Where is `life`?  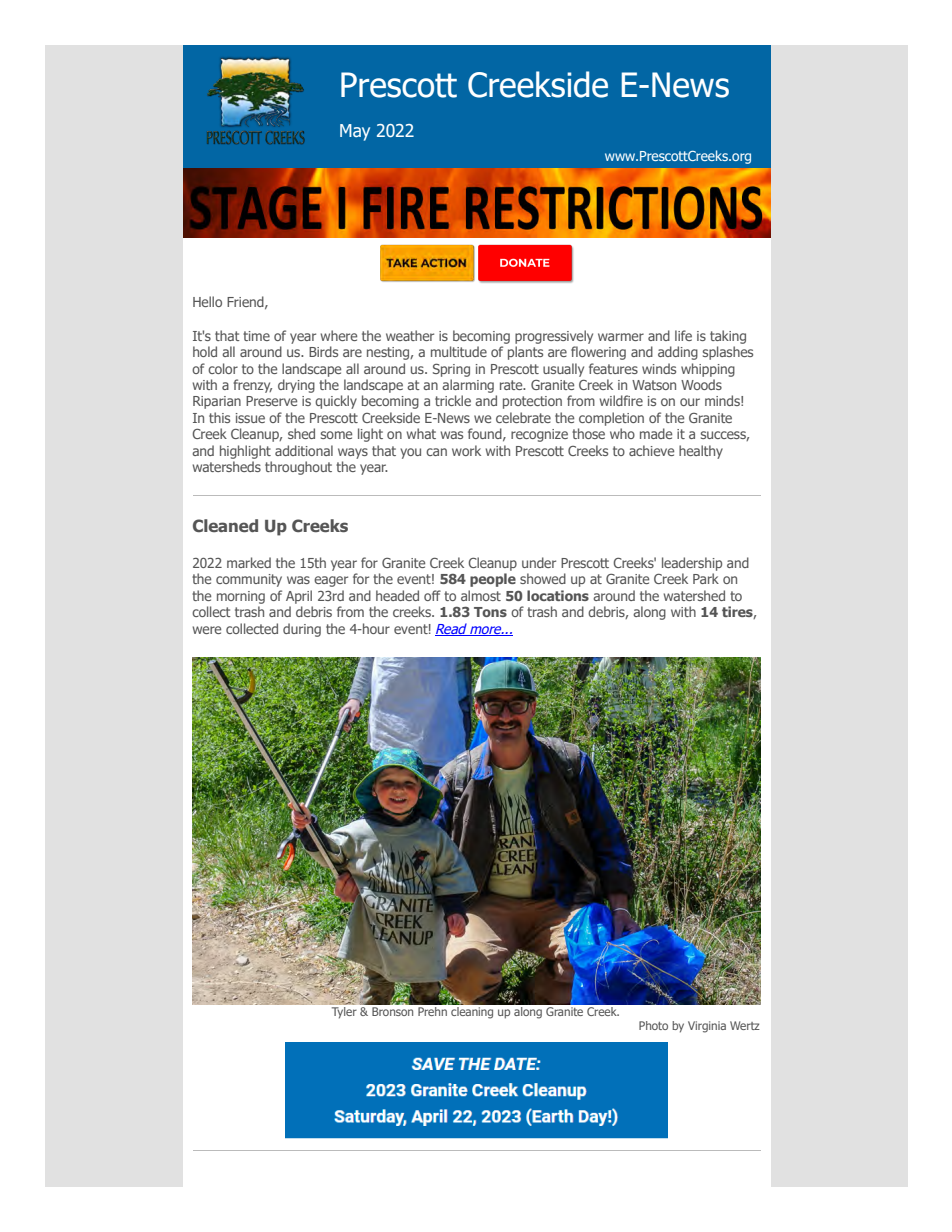
life is located at coordinates (683, 335).
